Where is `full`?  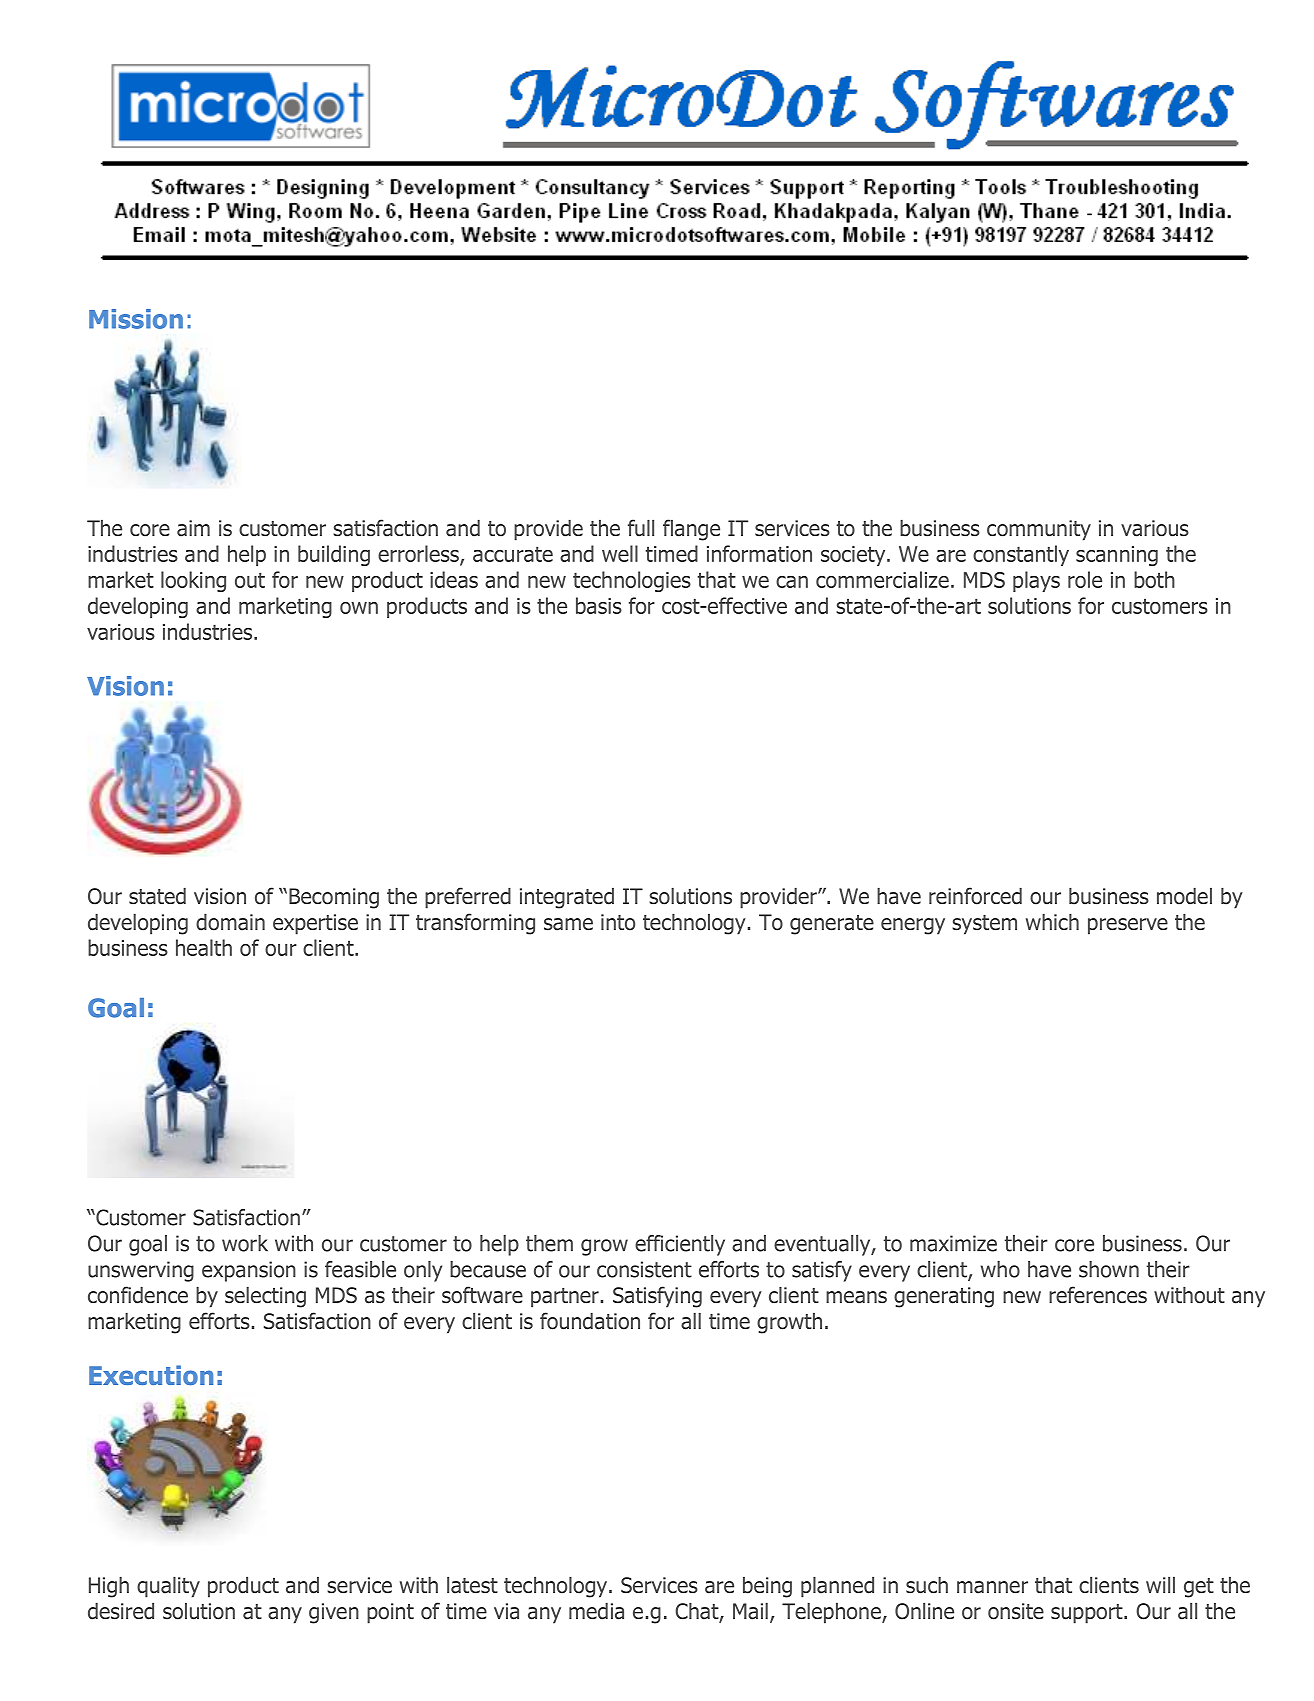 full is located at coordinates (641, 528).
